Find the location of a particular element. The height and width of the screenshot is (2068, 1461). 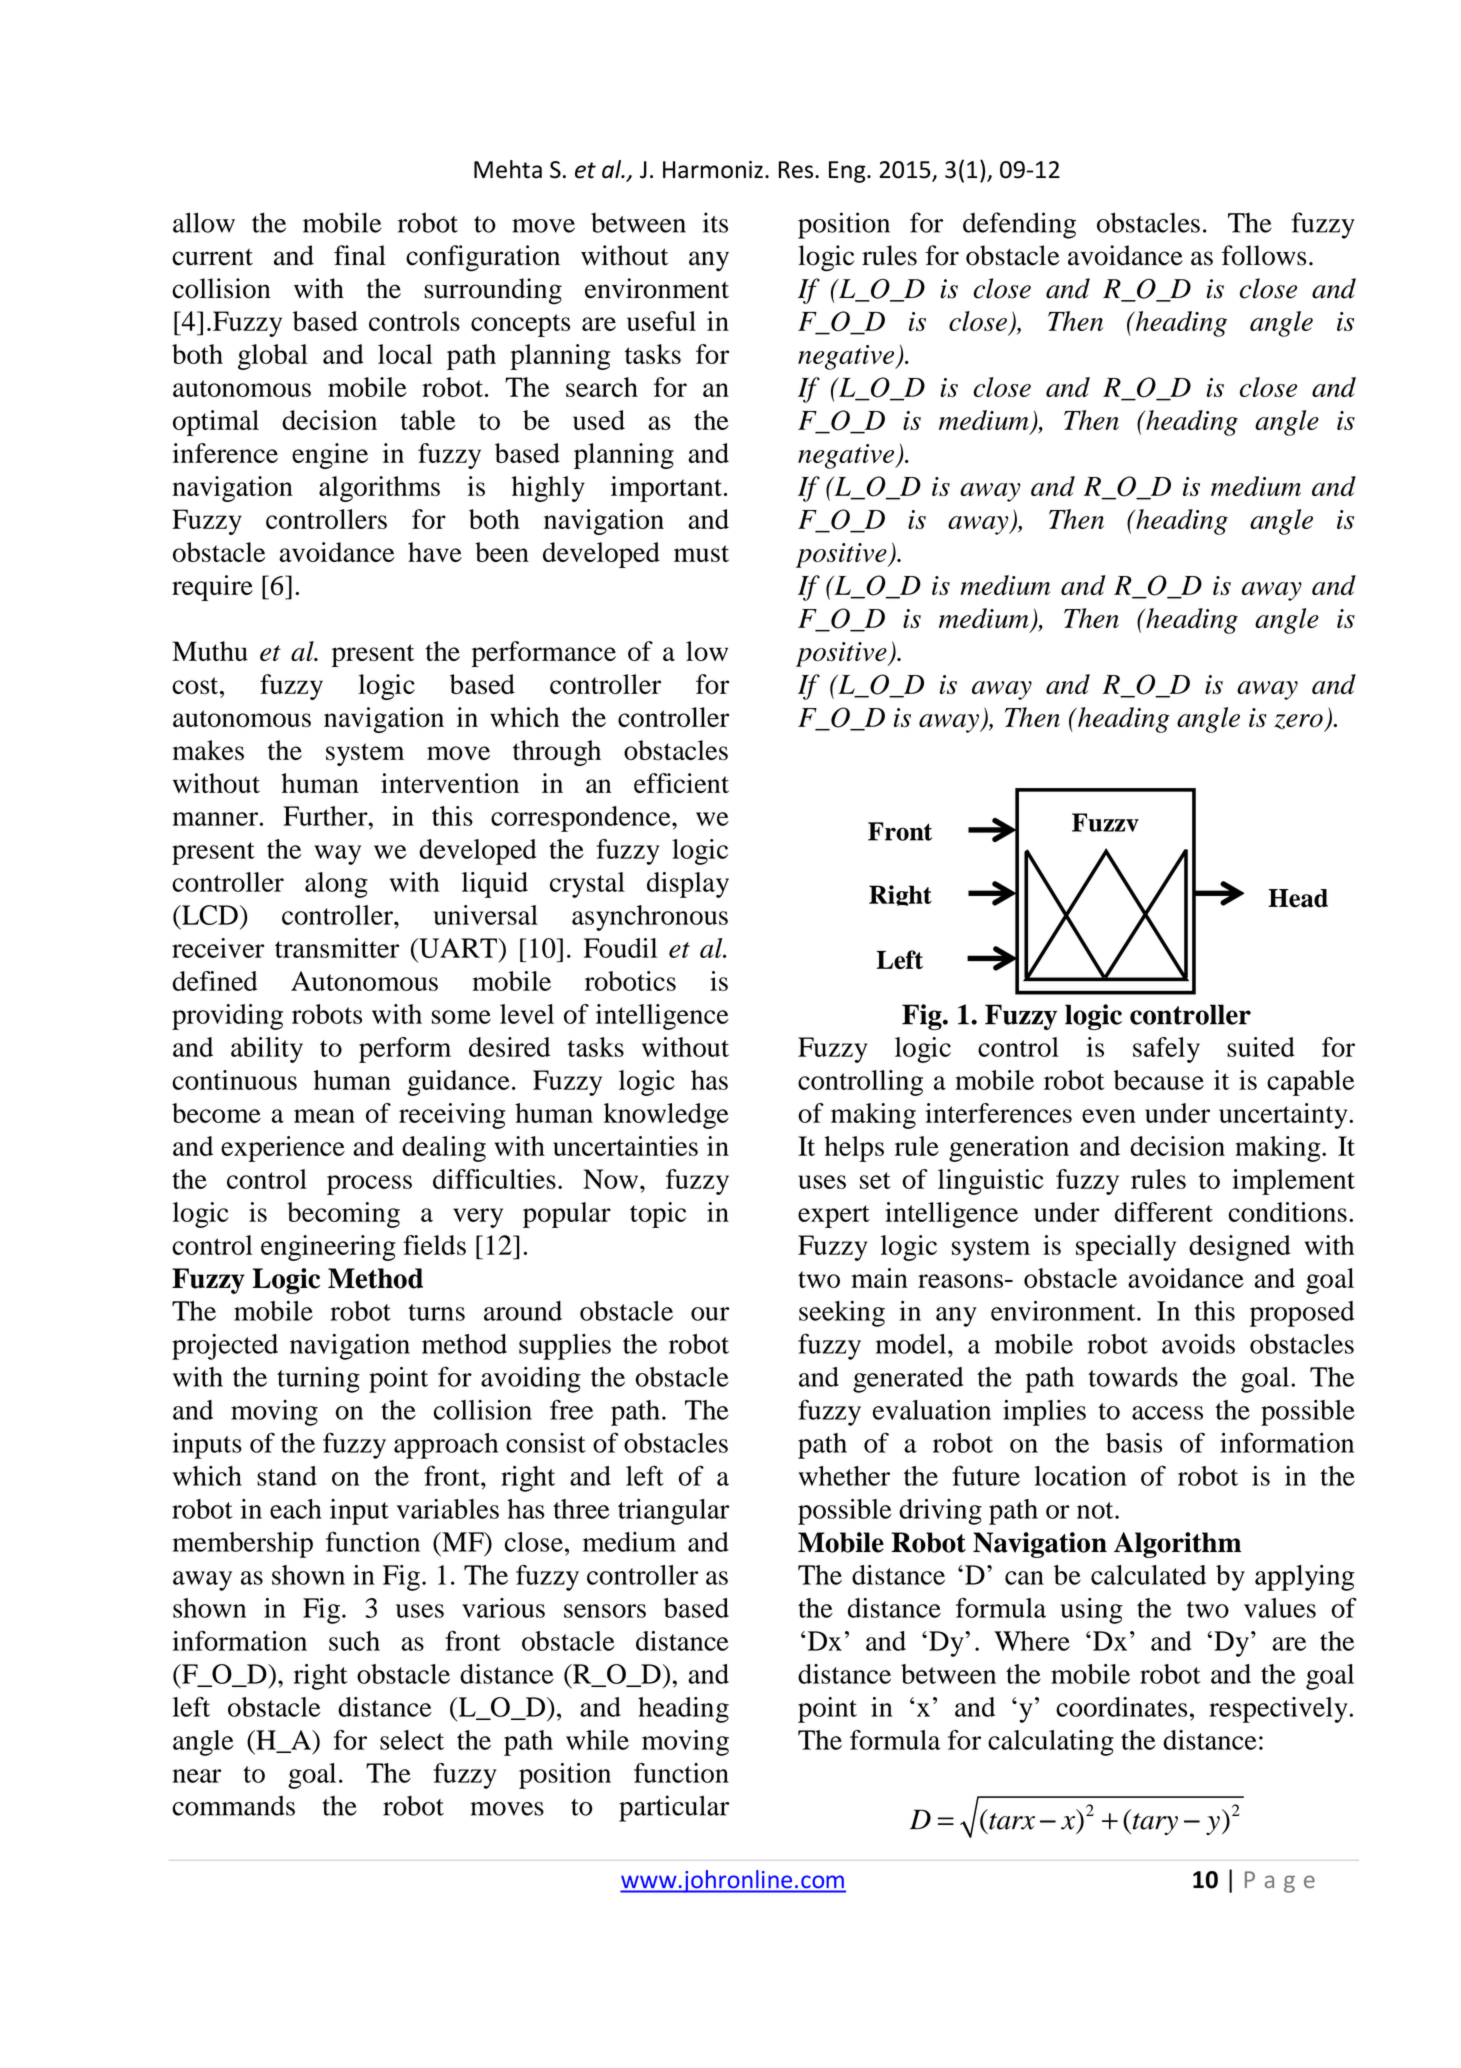

follows is located at coordinates (1264, 255).
